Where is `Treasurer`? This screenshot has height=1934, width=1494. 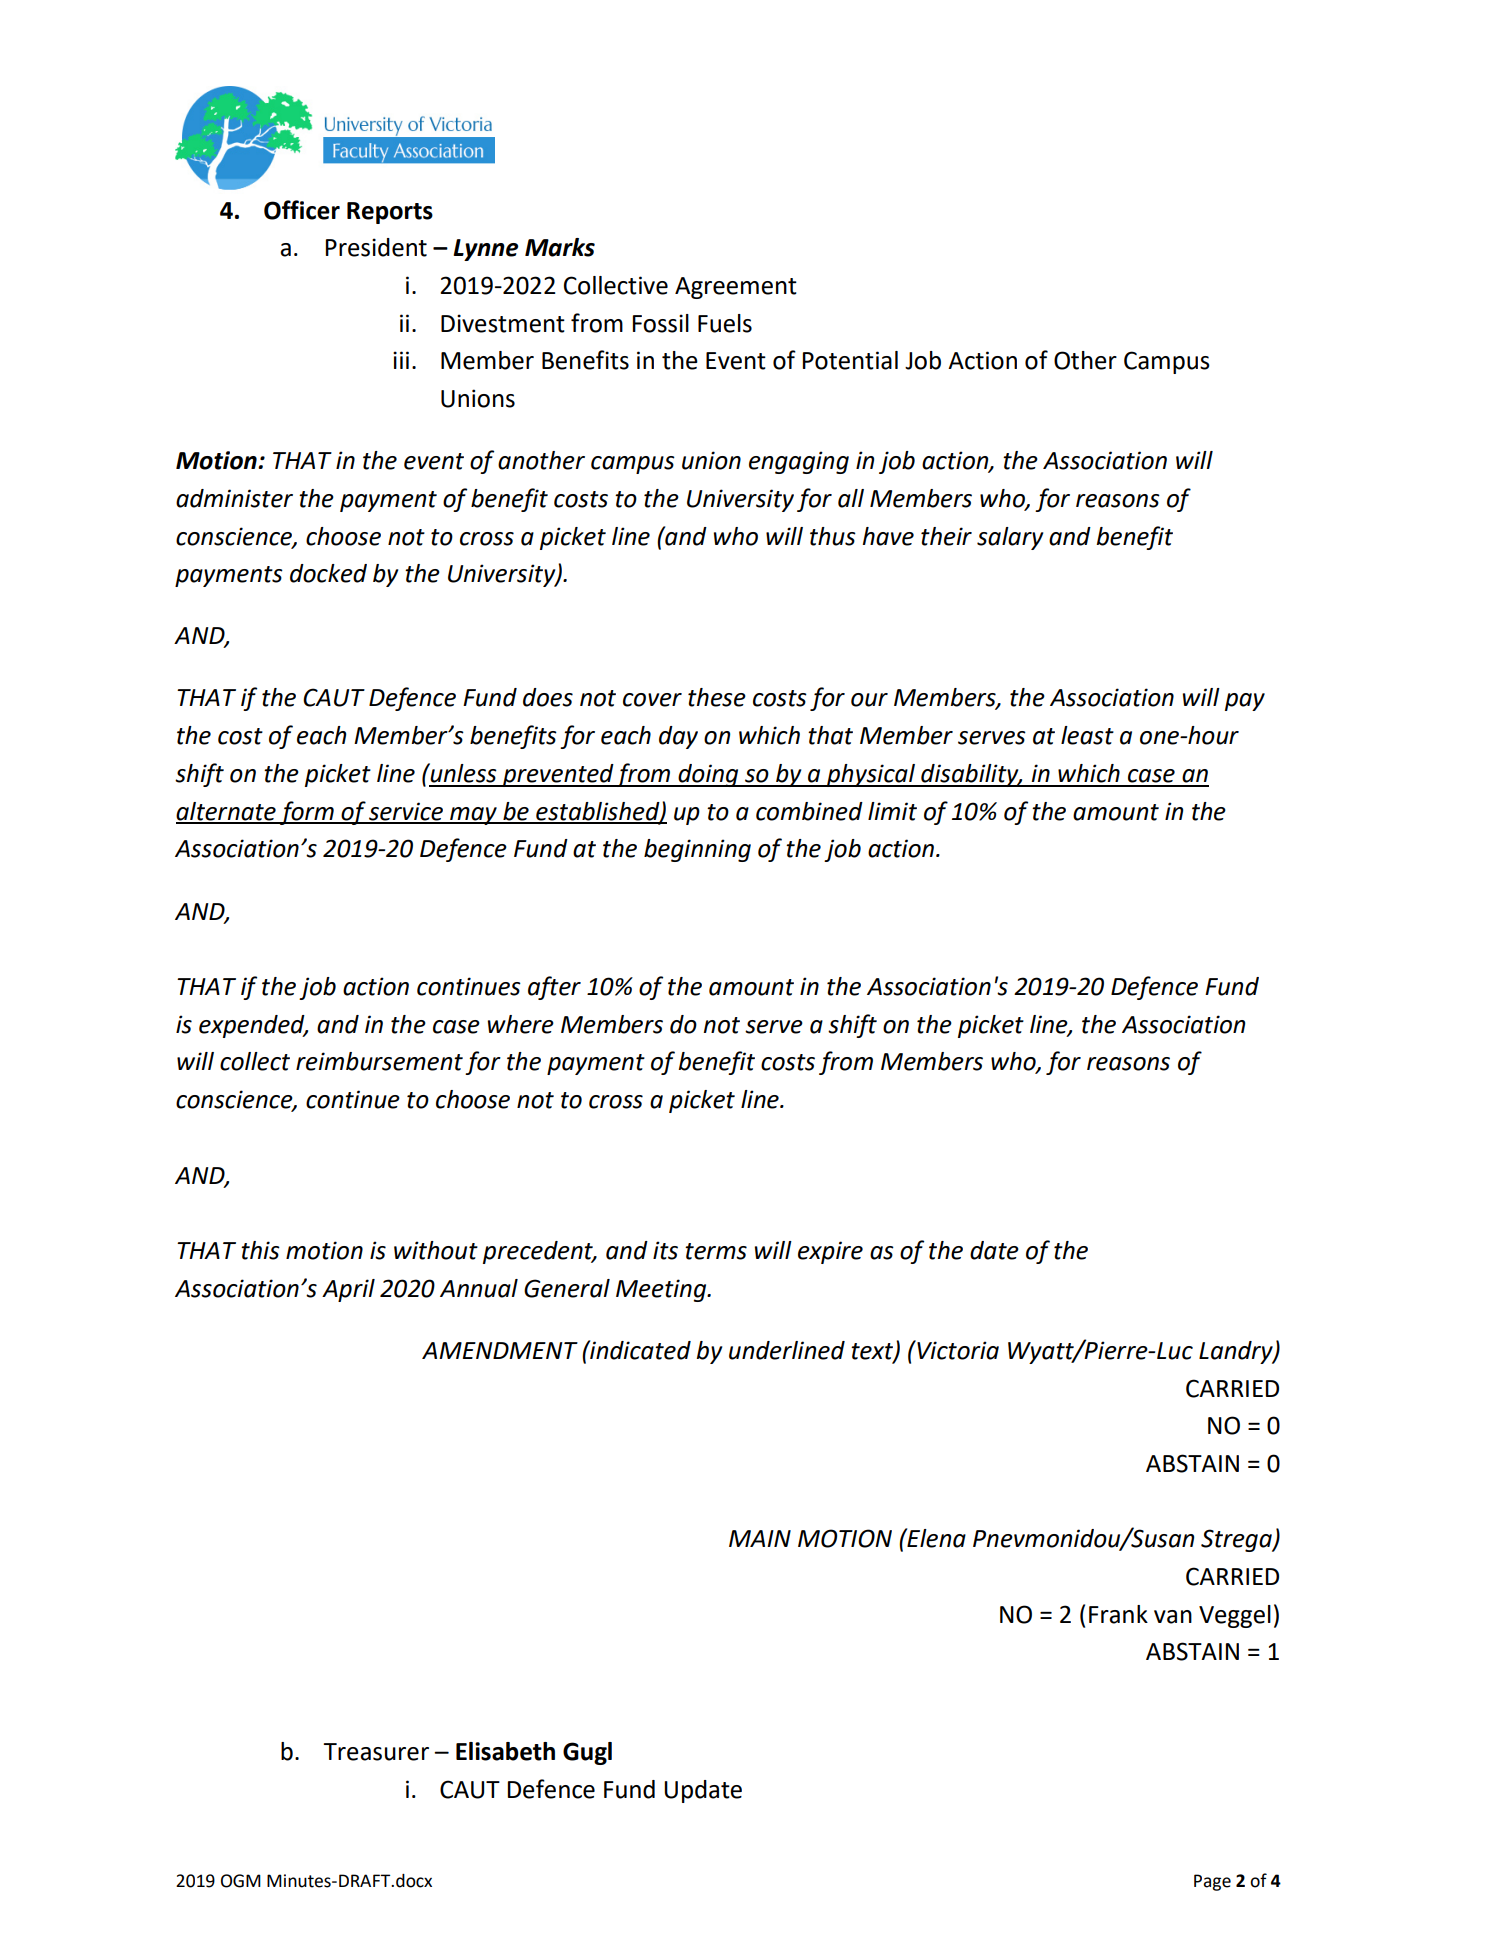 Treasurer is located at coordinates (376, 1752).
